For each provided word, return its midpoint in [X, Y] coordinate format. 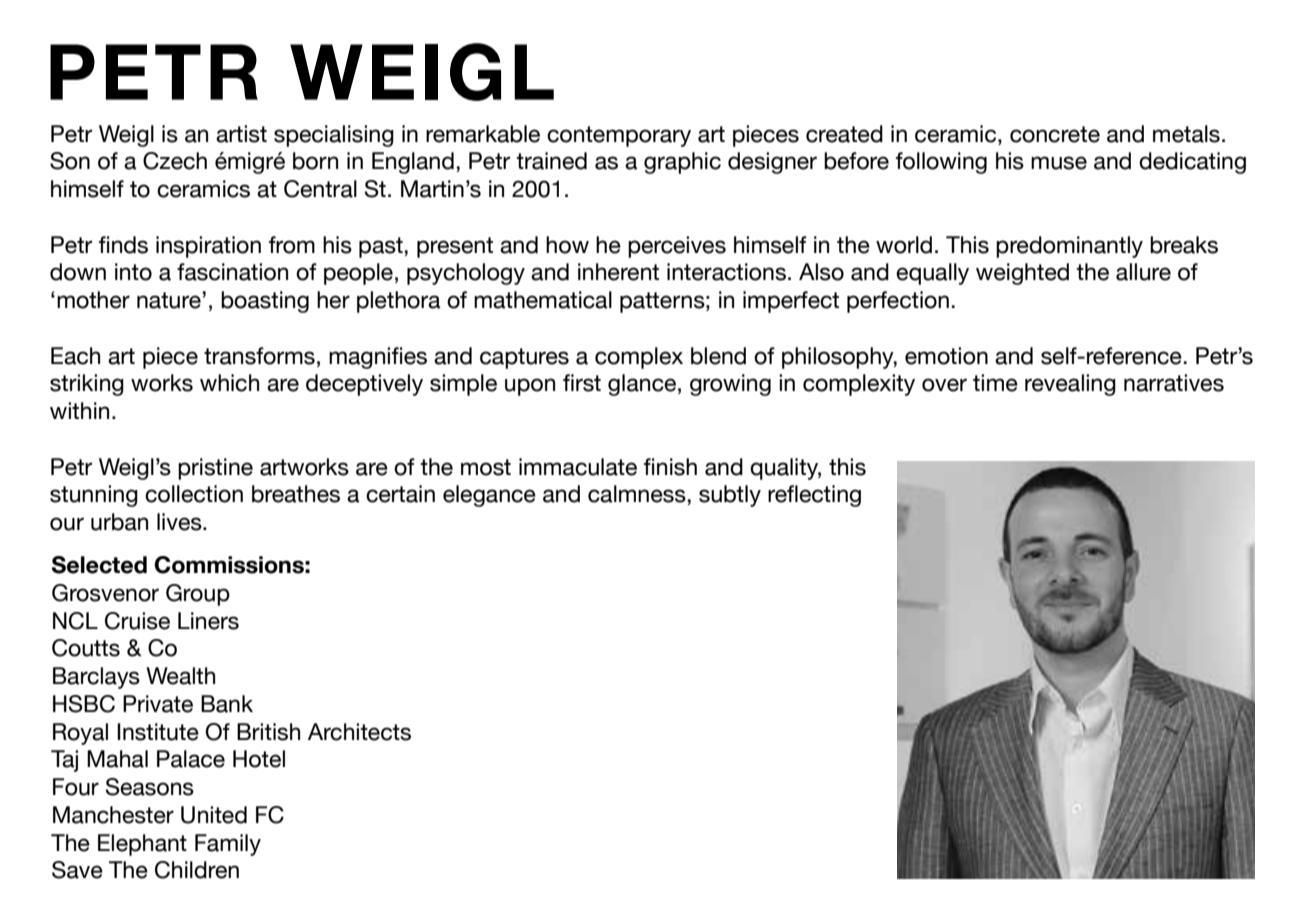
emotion [946, 356]
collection [194, 494]
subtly [730, 496]
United [214, 815]
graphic [682, 163]
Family [228, 845]
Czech [175, 161]
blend [718, 356]
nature [170, 300]
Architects [359, 732]
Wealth [180, 676]
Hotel [259, 759]
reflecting [814, 496]
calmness [638, 494]
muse [1059, 163]
